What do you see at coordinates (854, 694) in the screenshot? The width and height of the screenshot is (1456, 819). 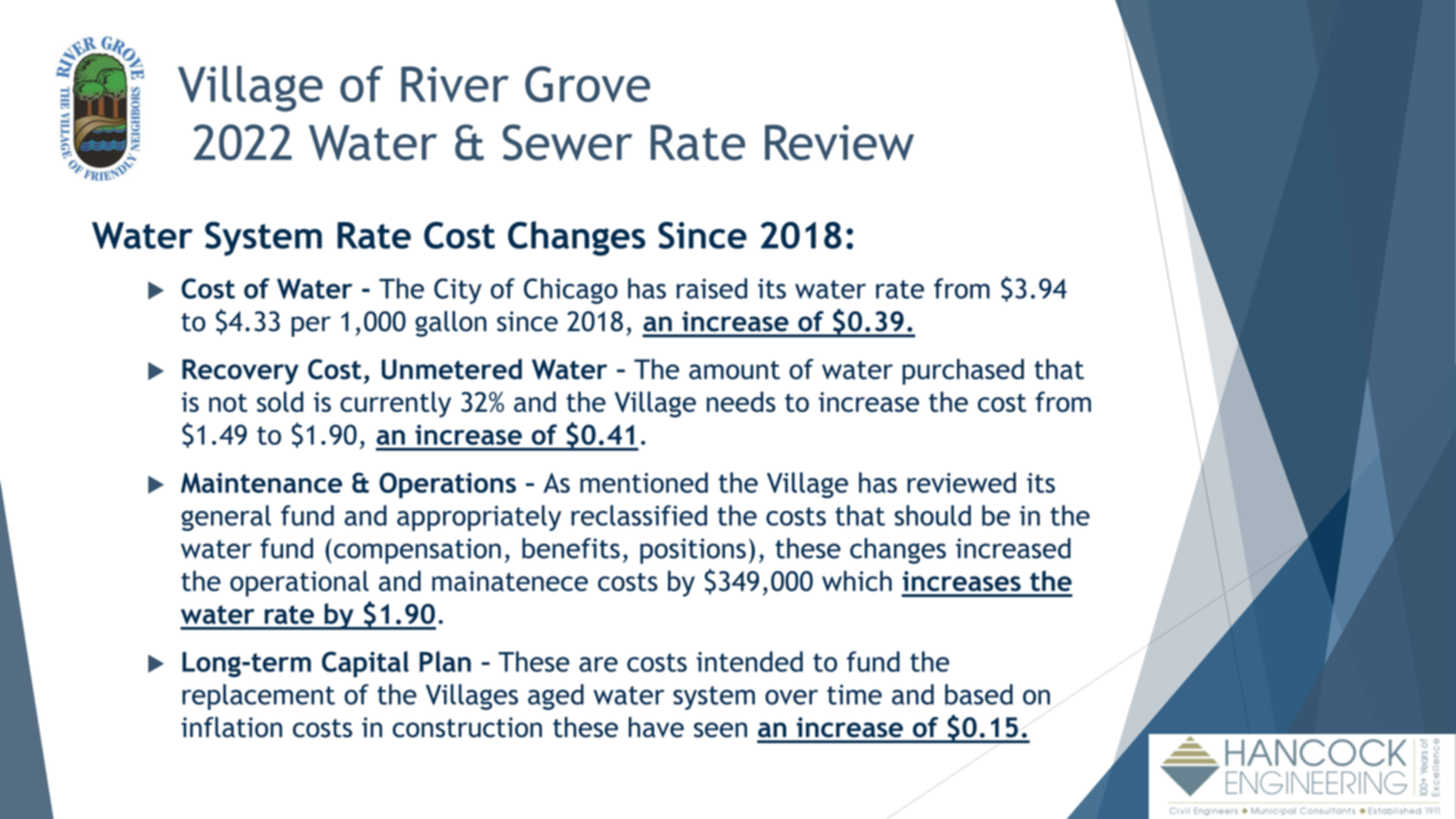 I see `time` at bounding box center [854, 694].
